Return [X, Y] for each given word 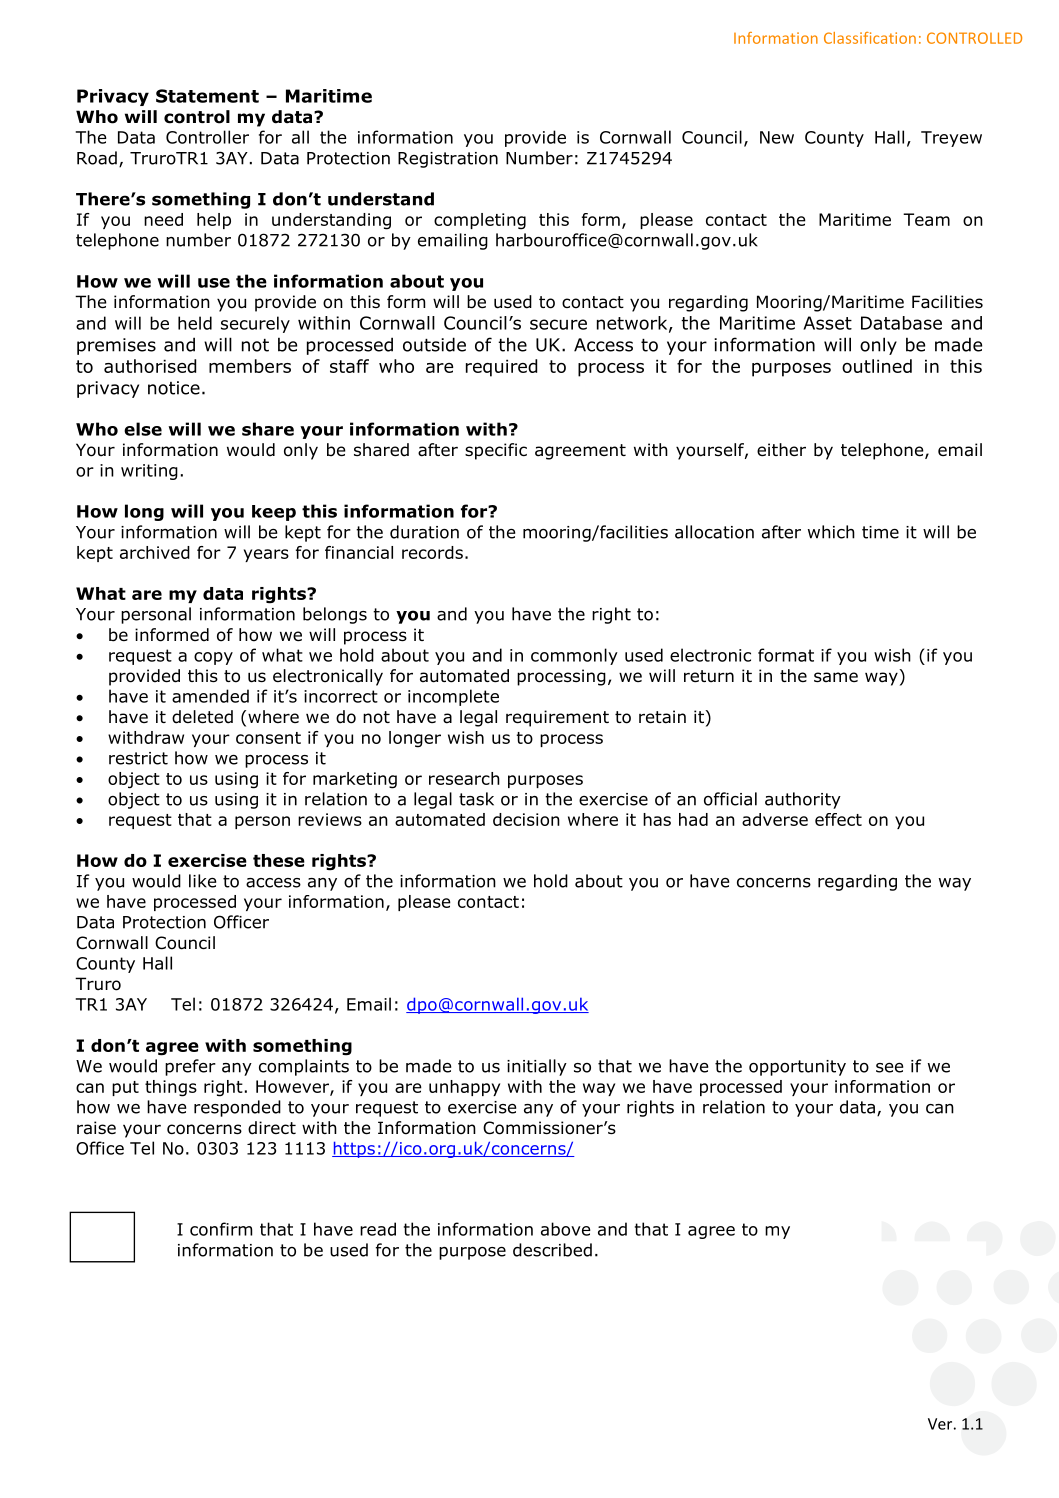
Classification [870, 38]
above [566, 1229]
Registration [448, 160]
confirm [221, 1229]
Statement [207, 96]
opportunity [797, 1068]
